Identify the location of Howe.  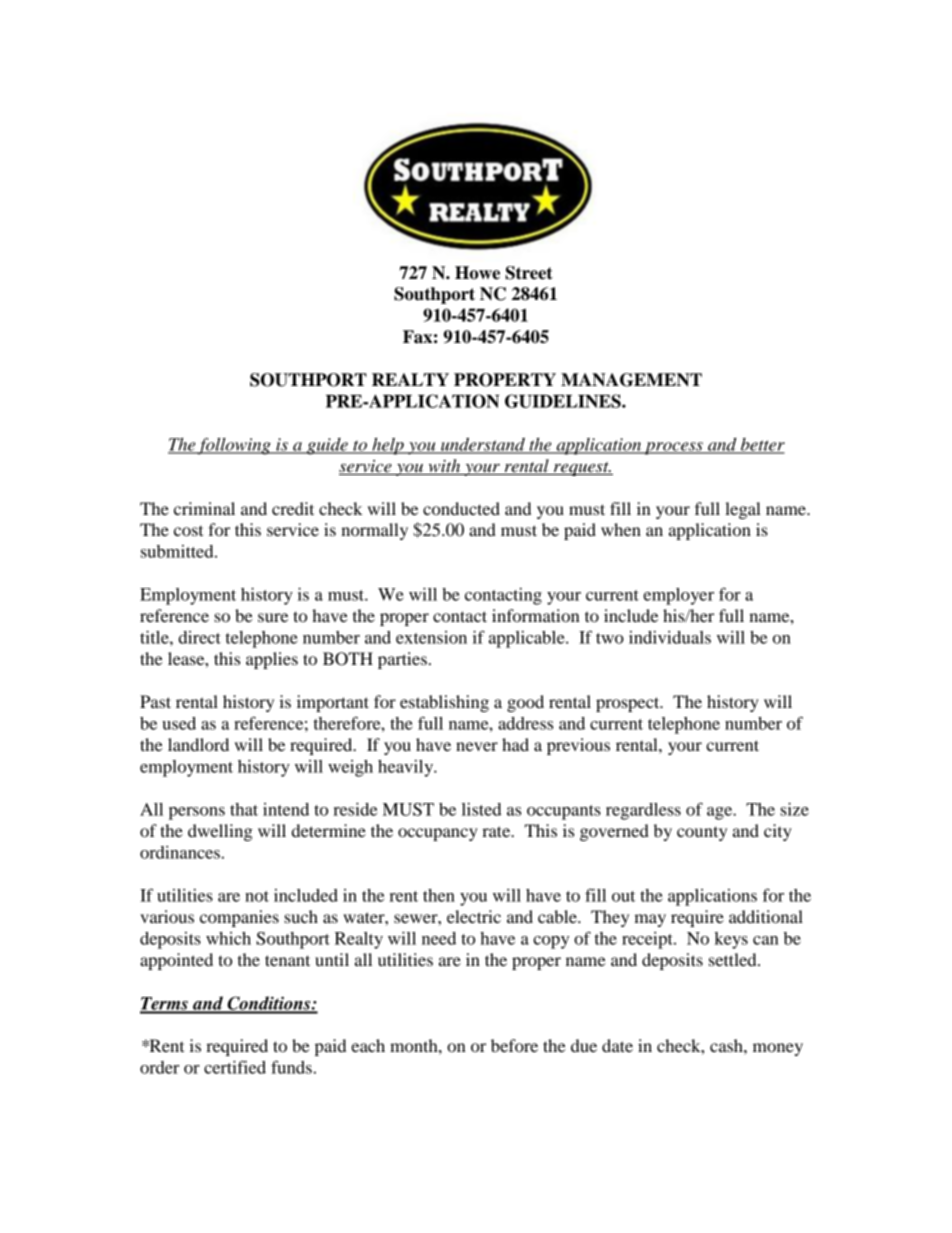
(477, 273).
